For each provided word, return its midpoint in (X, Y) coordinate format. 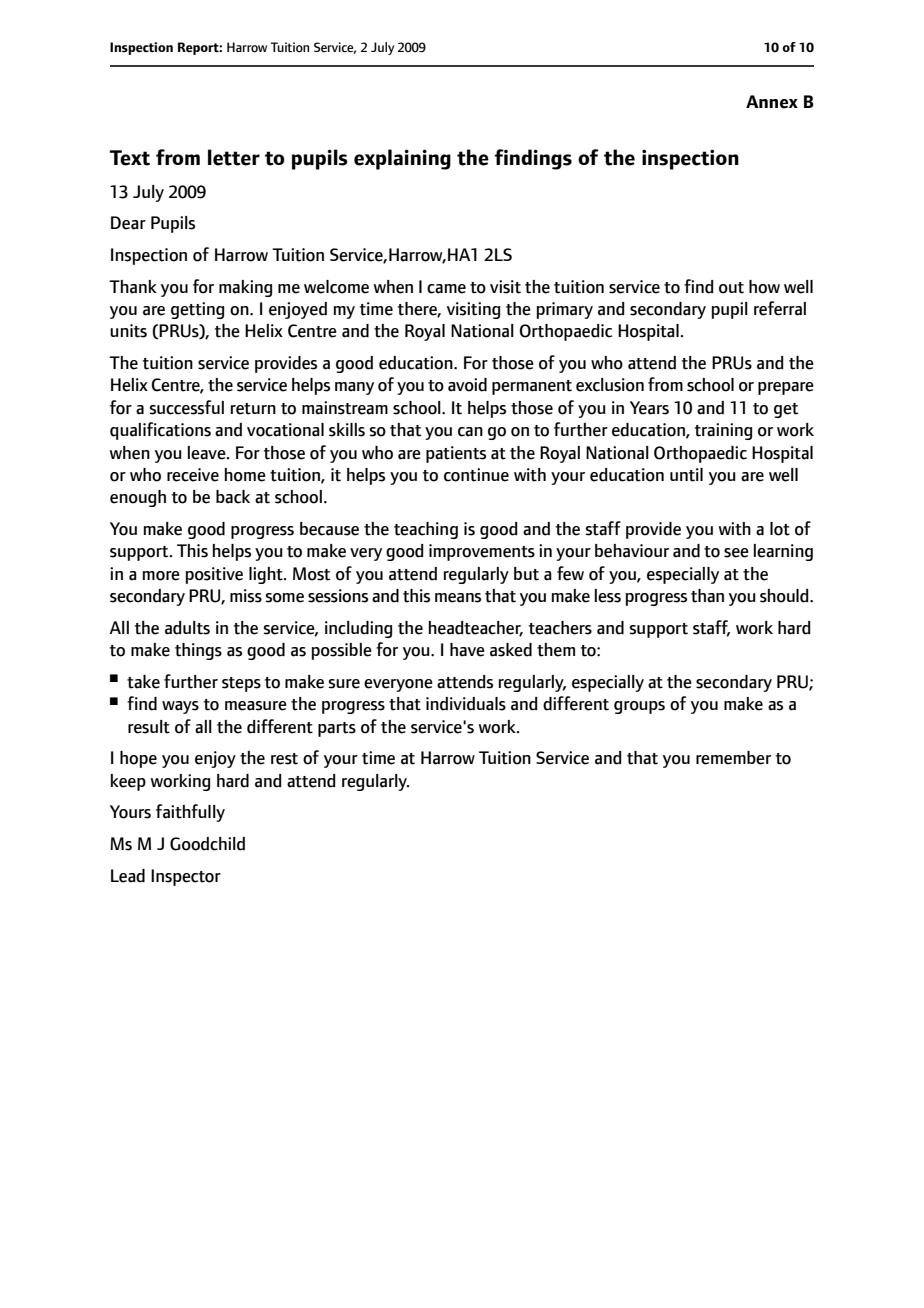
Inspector (186, 877)
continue (476, 475)
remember (733, 758)
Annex (772, 102)
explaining (402, 159)
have (467, 650)
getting (197, 310)
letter (234, 157)
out (731, 288)
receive (193, 475)
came (446, 289)
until (686, 475)
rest (284, 759)
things (198, 651)
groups (639, 707)
